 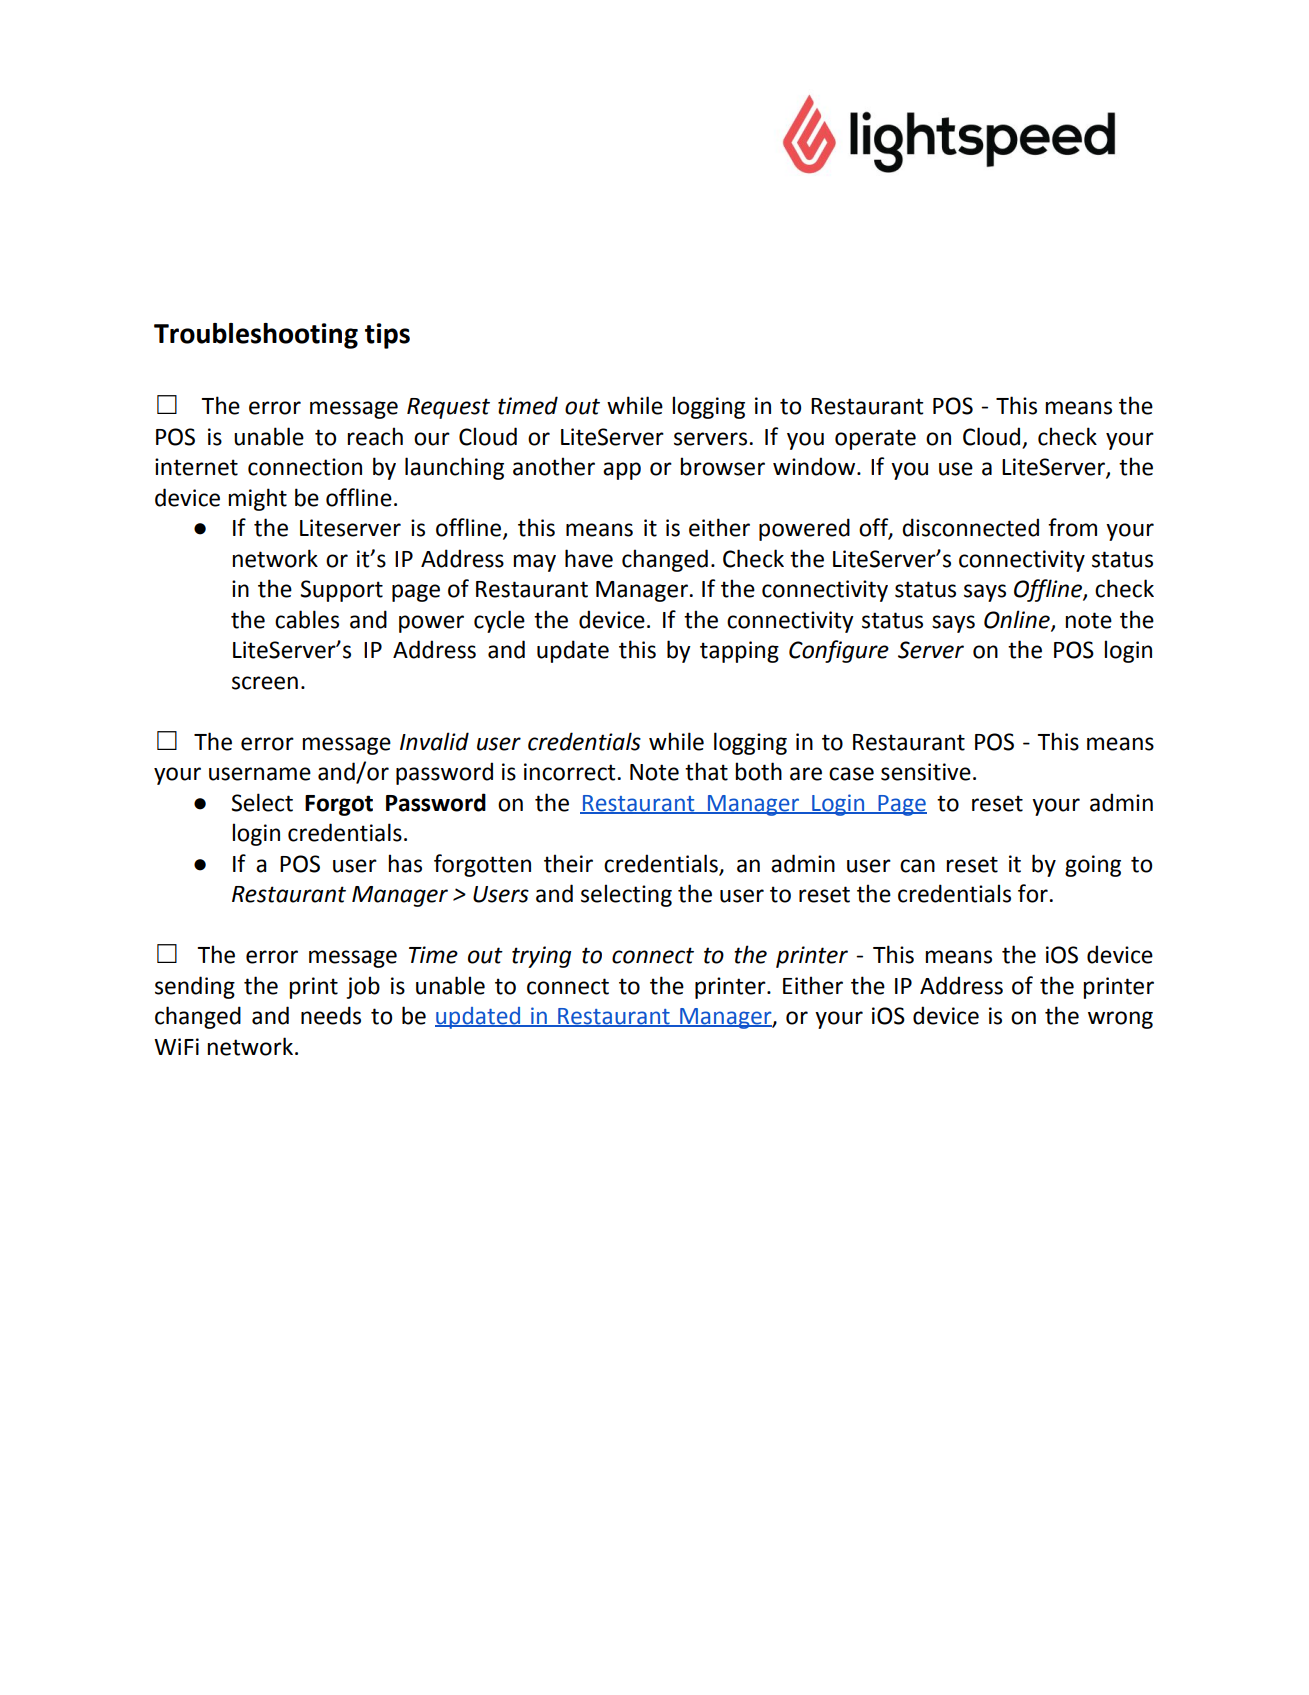 What do you see at coordinates (706, 771) in the screenshot?
I see `that` at bounding box center [706, 771].
